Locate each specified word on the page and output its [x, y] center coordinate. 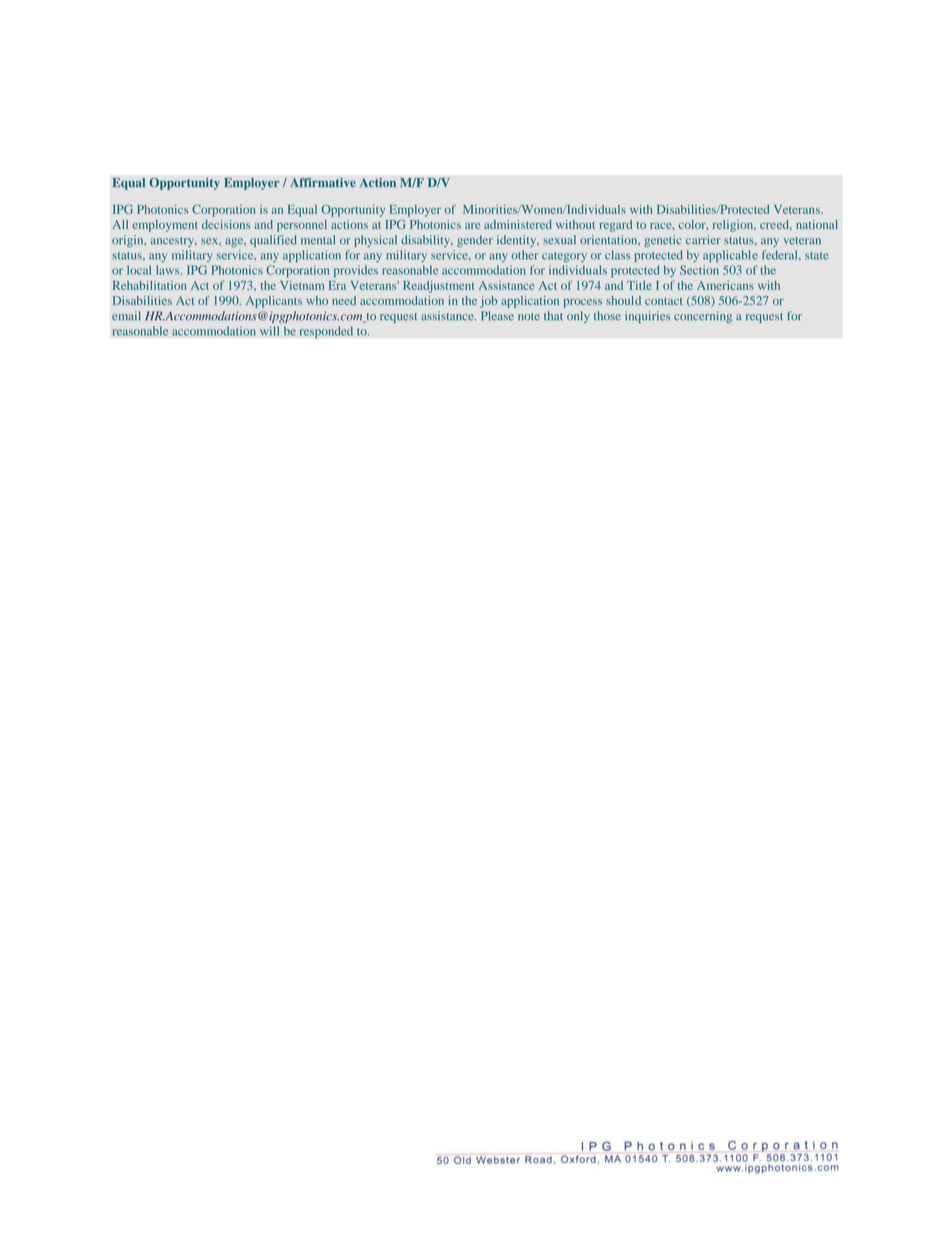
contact [664, 301]
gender [475, 241]
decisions [226, 224]
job [488, 302]
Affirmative [323, 183]
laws [169, 270]
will [269, 331]
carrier [703, 240]
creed [775, 224]
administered [518, 224]
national [817, 224]
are [472, 226]
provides [356, 271]
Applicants [274, 302]
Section [699, 270]
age [235, 242]
